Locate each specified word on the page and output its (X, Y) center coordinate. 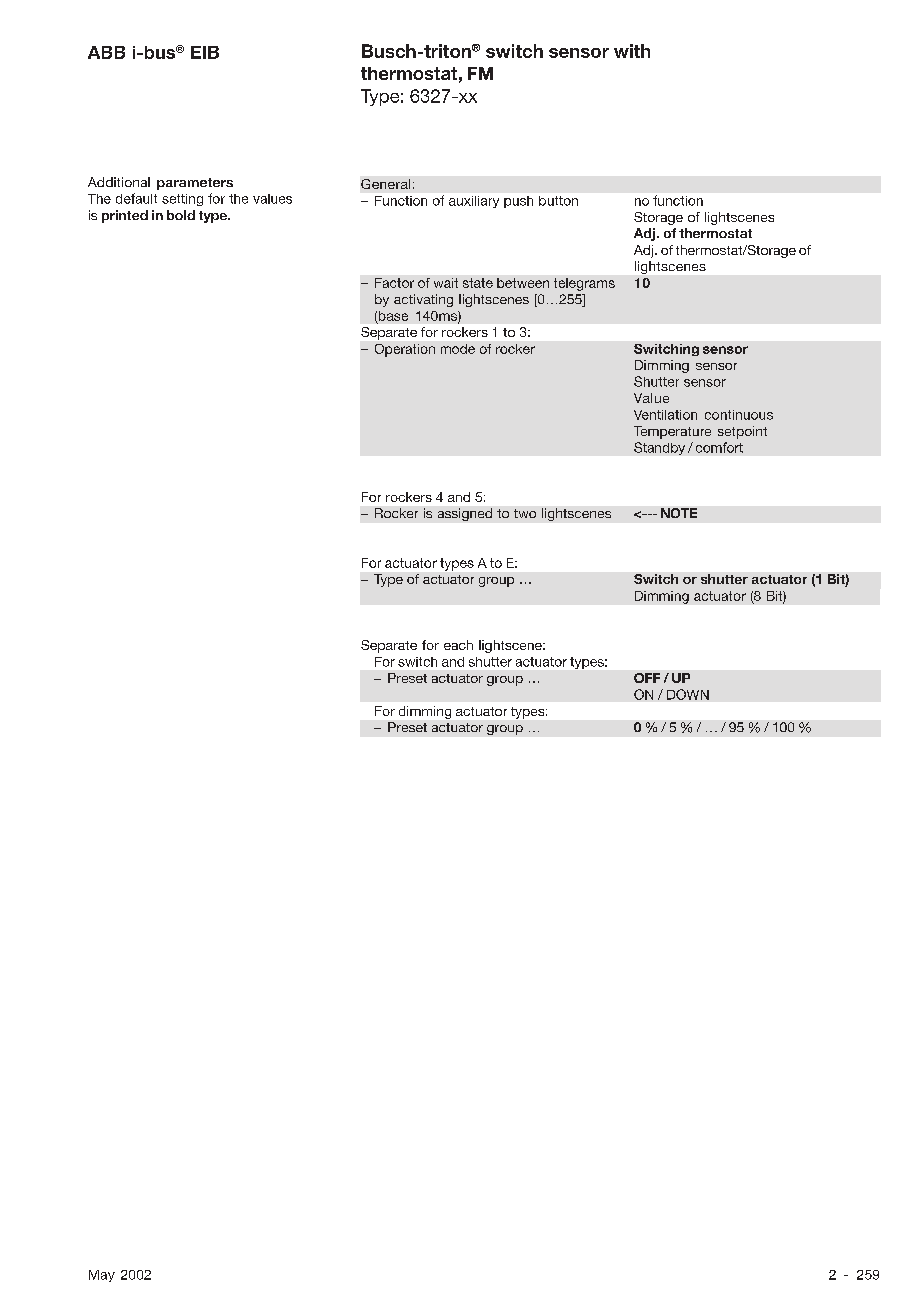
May (102, 1276)
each (458, 645)
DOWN (688, 694)
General (385, 184)
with (632, 51)
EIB (205, 52)
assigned (465, 514)
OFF (647, 678)
